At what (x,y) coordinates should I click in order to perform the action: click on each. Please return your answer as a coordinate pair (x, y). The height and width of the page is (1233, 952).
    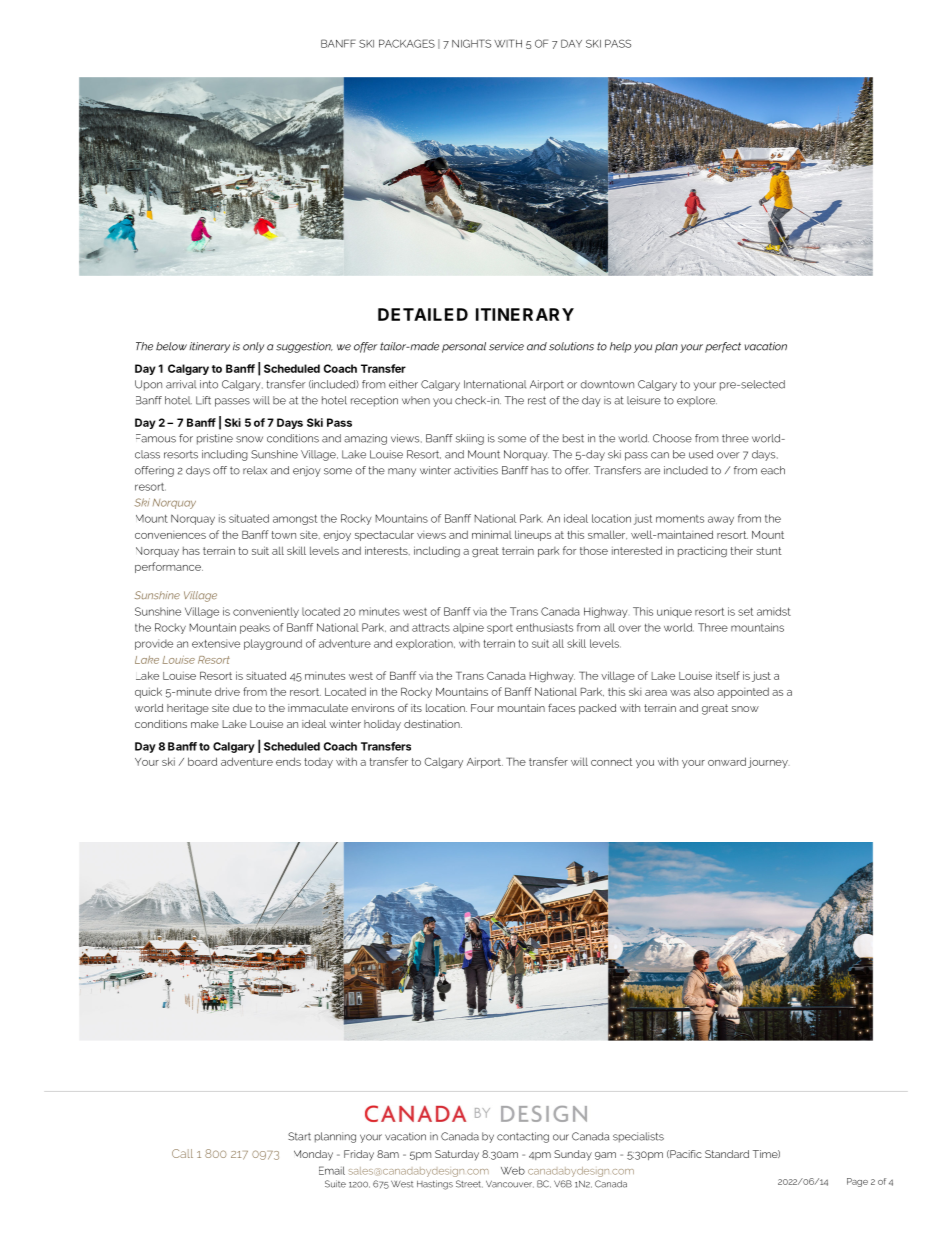
    Looking at the image, I should click on (773, 470).
